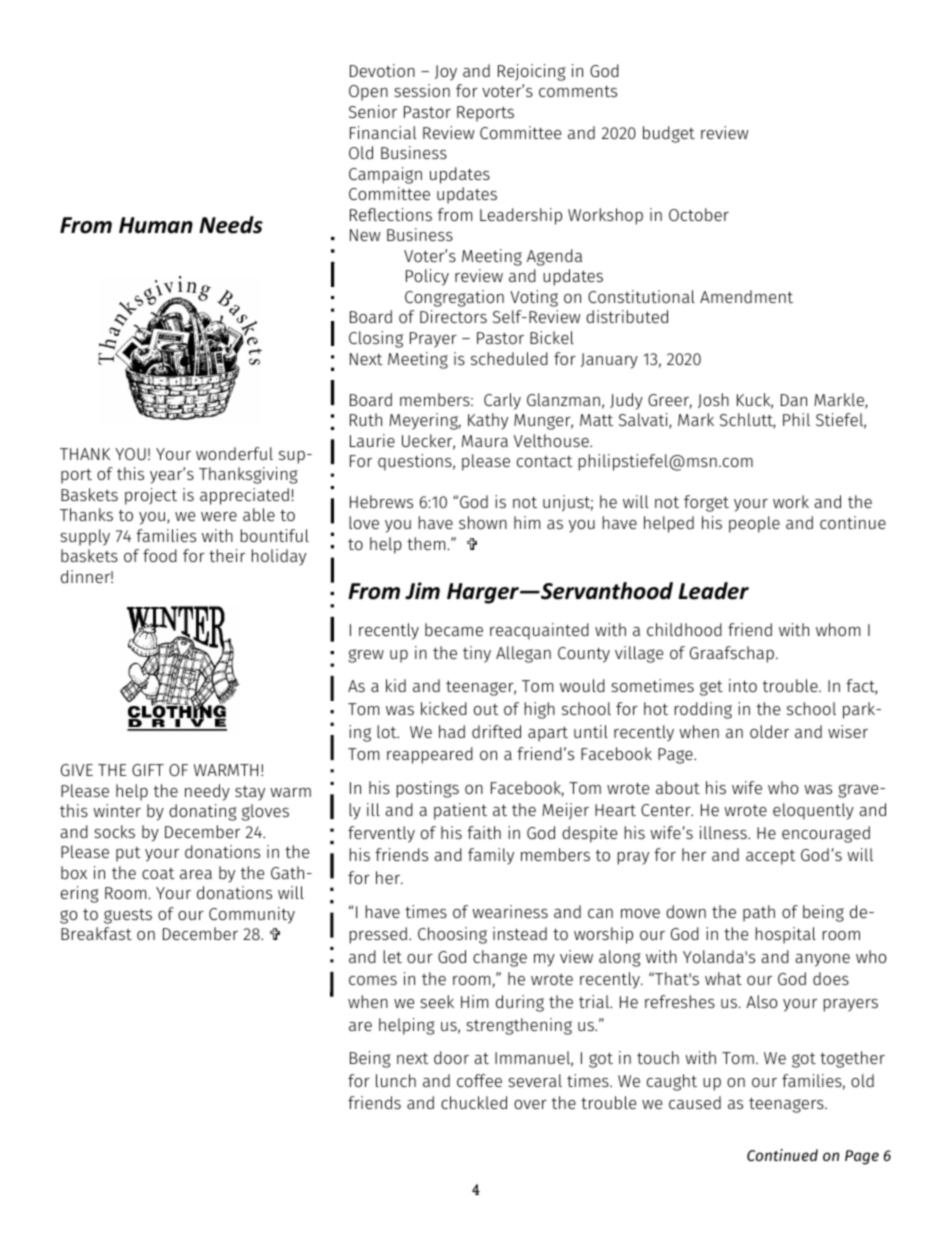 This screenshot has height=1233, width=952. I want to click on caused, so click(695, 1102).
